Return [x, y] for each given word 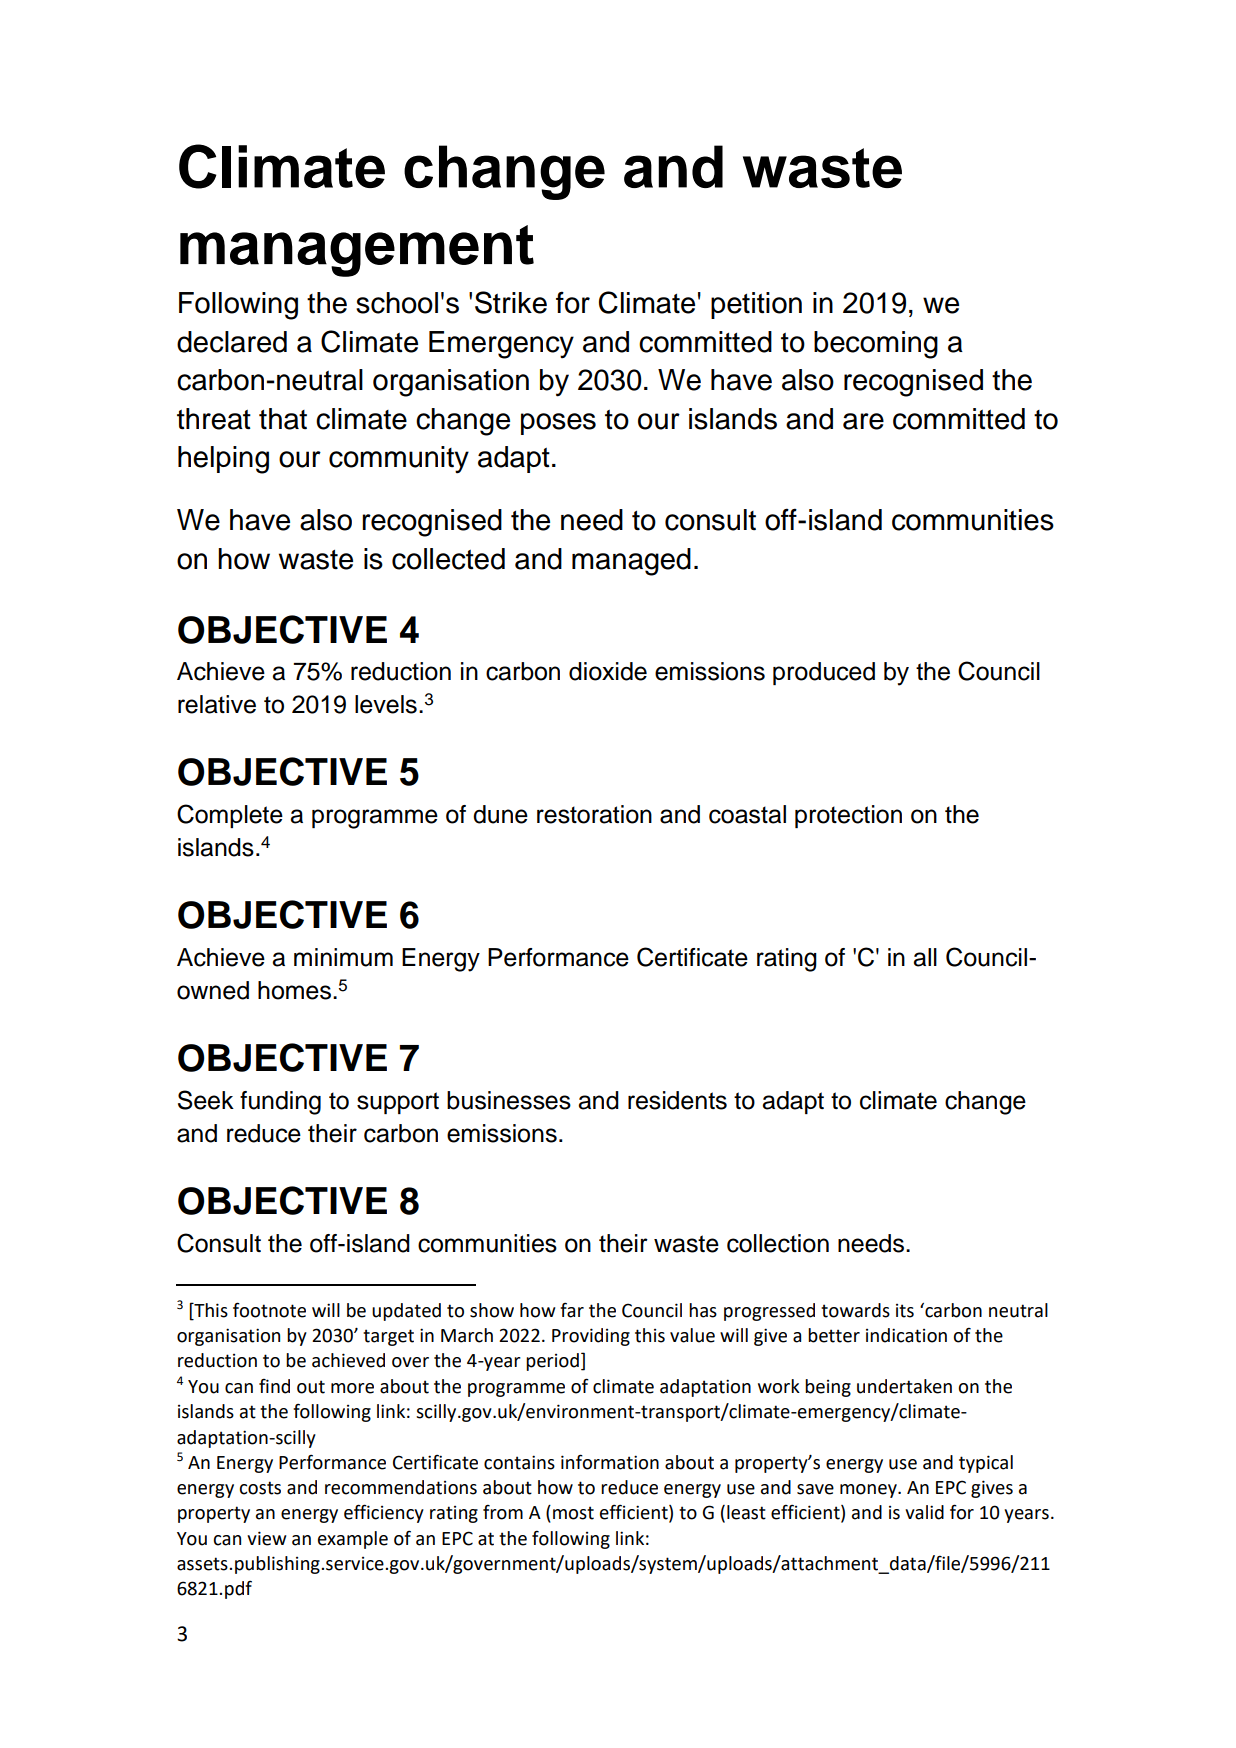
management [357, 251]
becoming [876, 345]
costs [260, 1488]
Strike [511, 302]
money [869, 1491]
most [573, 1513]
